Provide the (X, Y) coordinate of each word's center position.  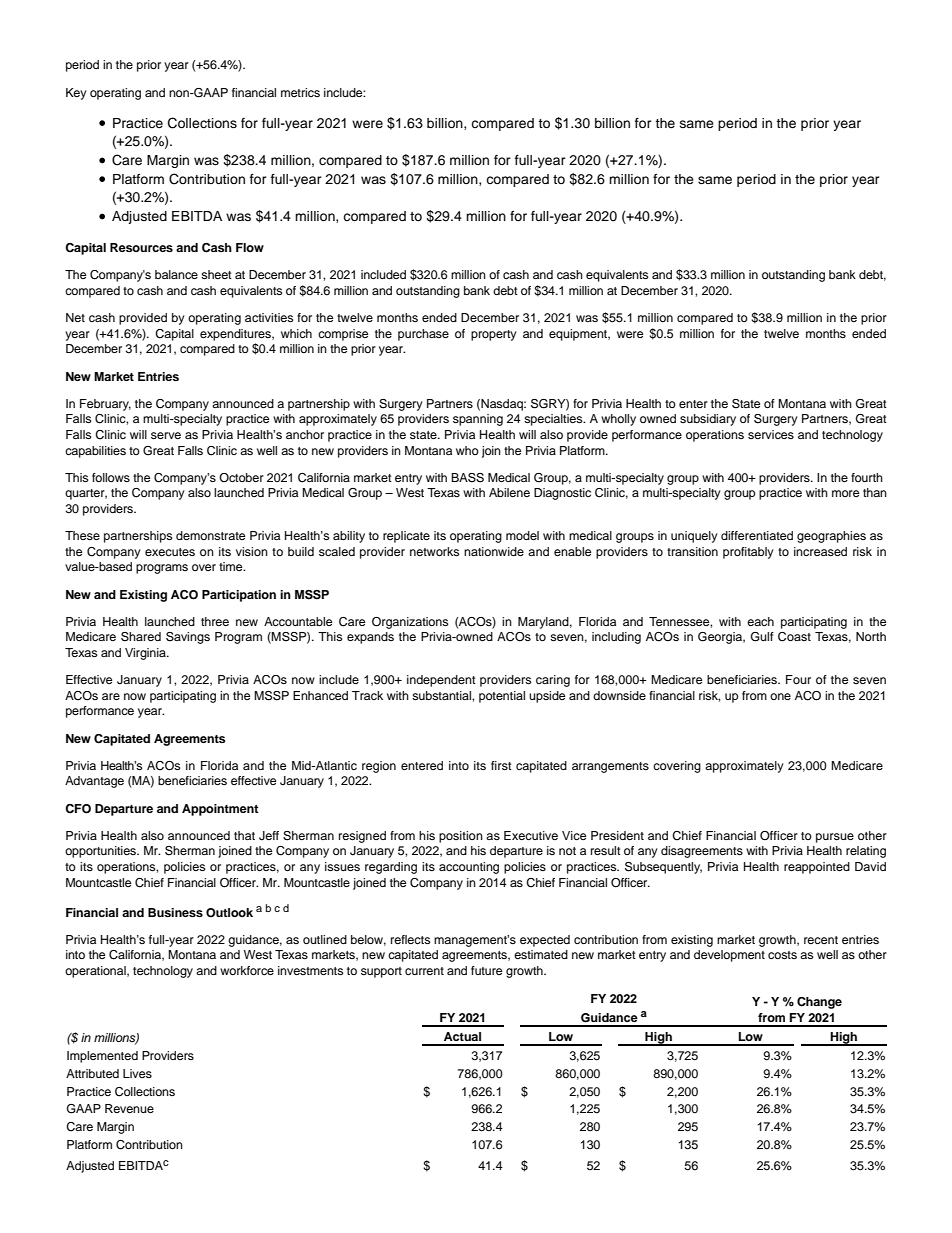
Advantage (94, 782)
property (494, 335)
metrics (300, 92)
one (780, 696)
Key (76, 94)
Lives (137, 1073)
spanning (478, 420)
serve (166, 435)
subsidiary (708, 420)
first (501, 765)
